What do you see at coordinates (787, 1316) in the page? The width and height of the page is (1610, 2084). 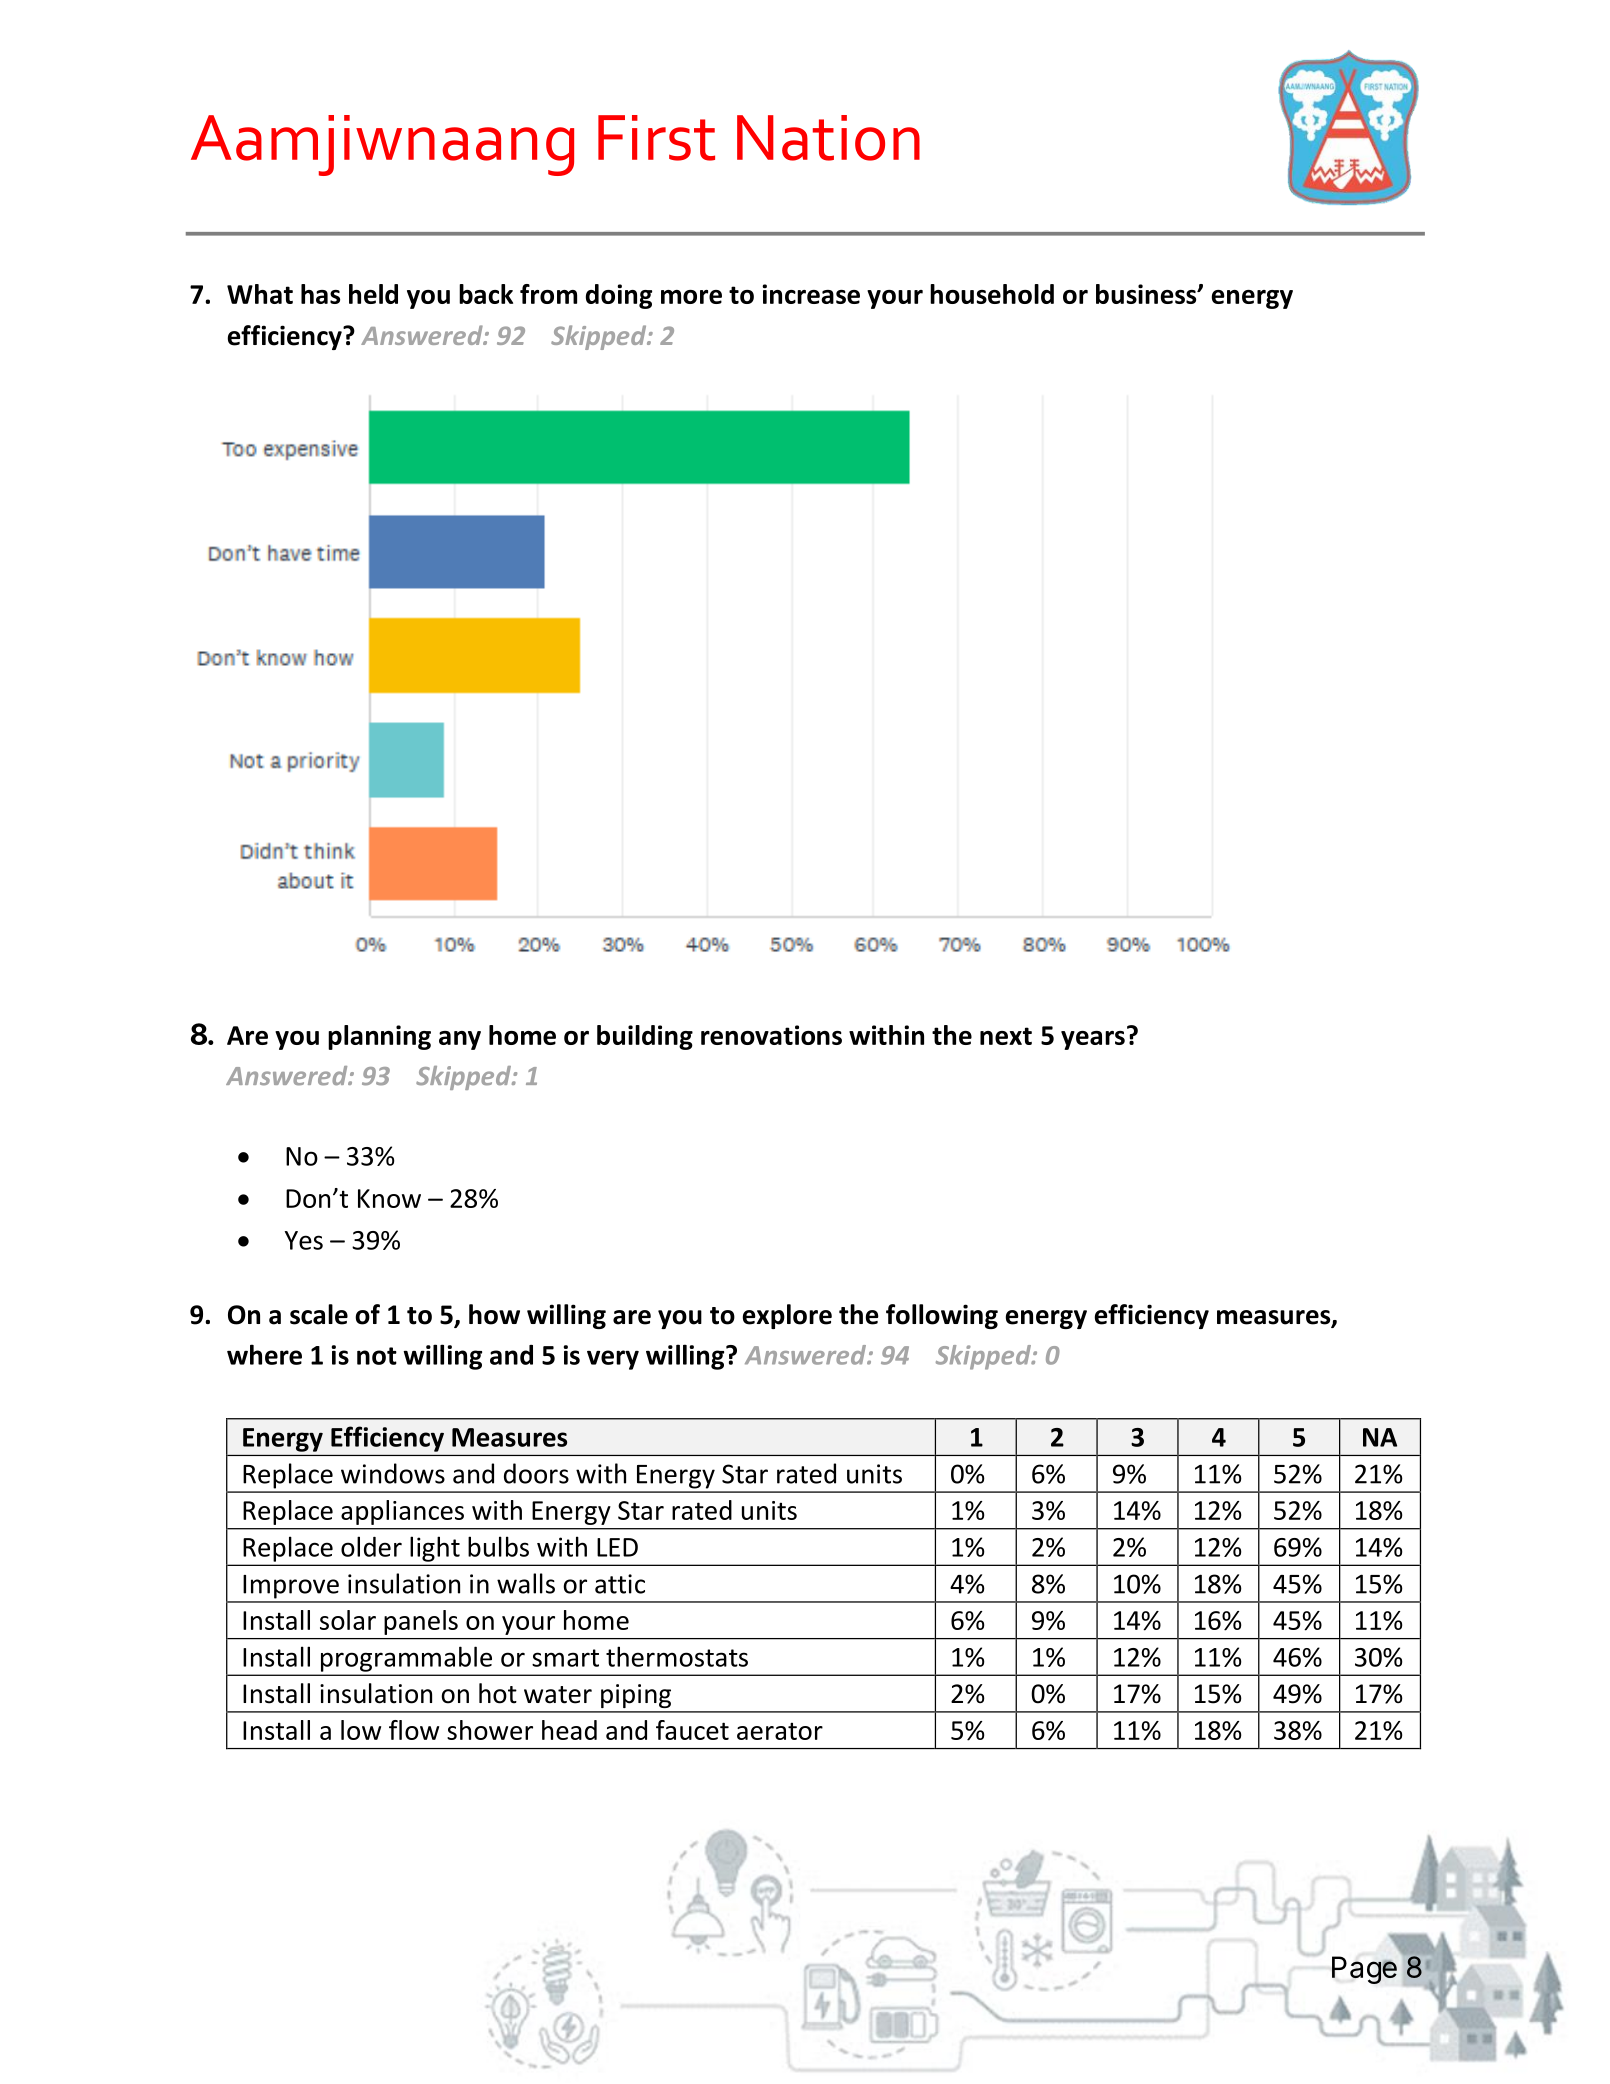 I see `explore` at bounding box center [787, 1316].
